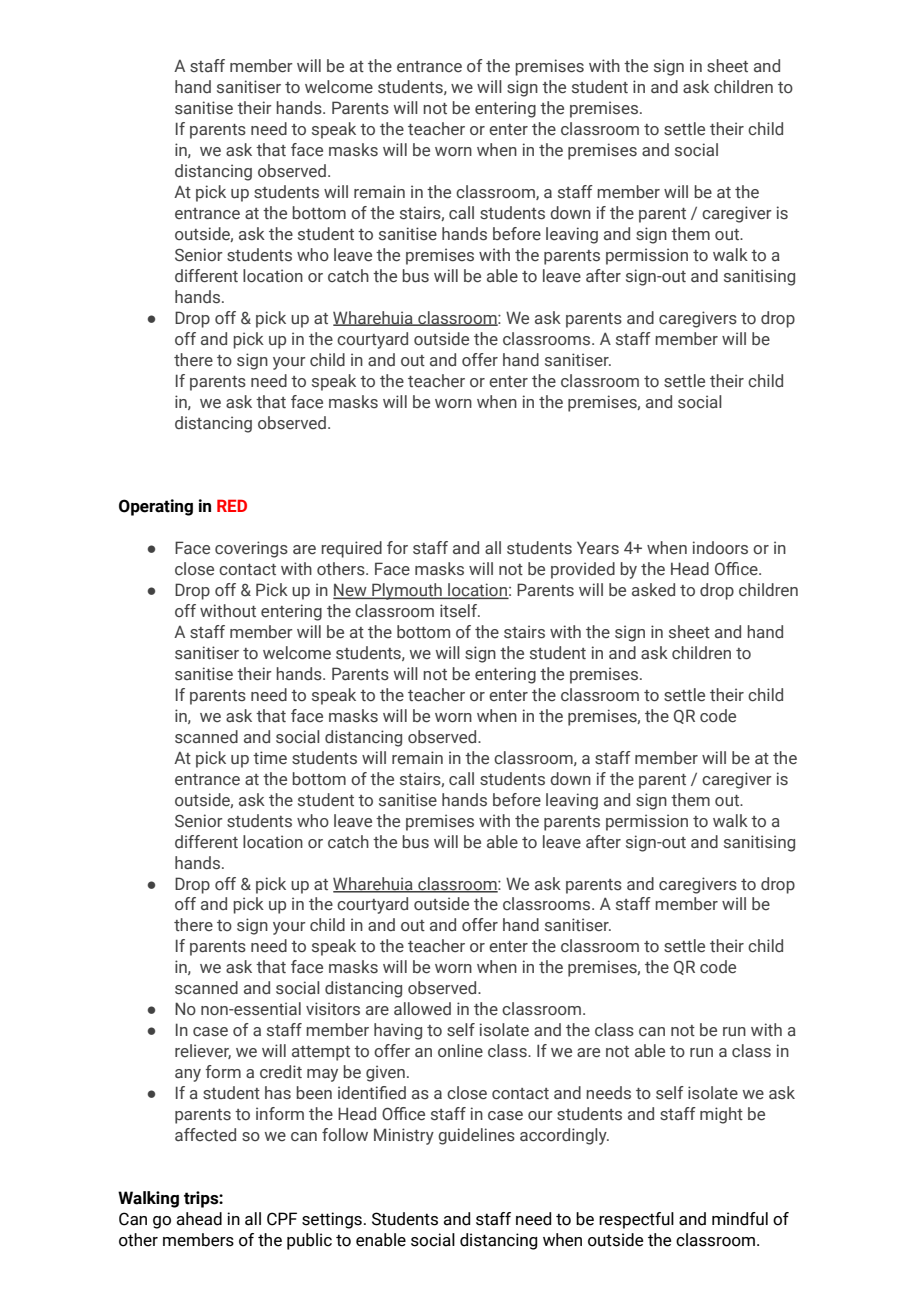 This screenshot has width=924, height=1307. What do you see at coordinates (332, 1220) in the screenshot?
I see `settings` at bounding box center [332, 1220].
